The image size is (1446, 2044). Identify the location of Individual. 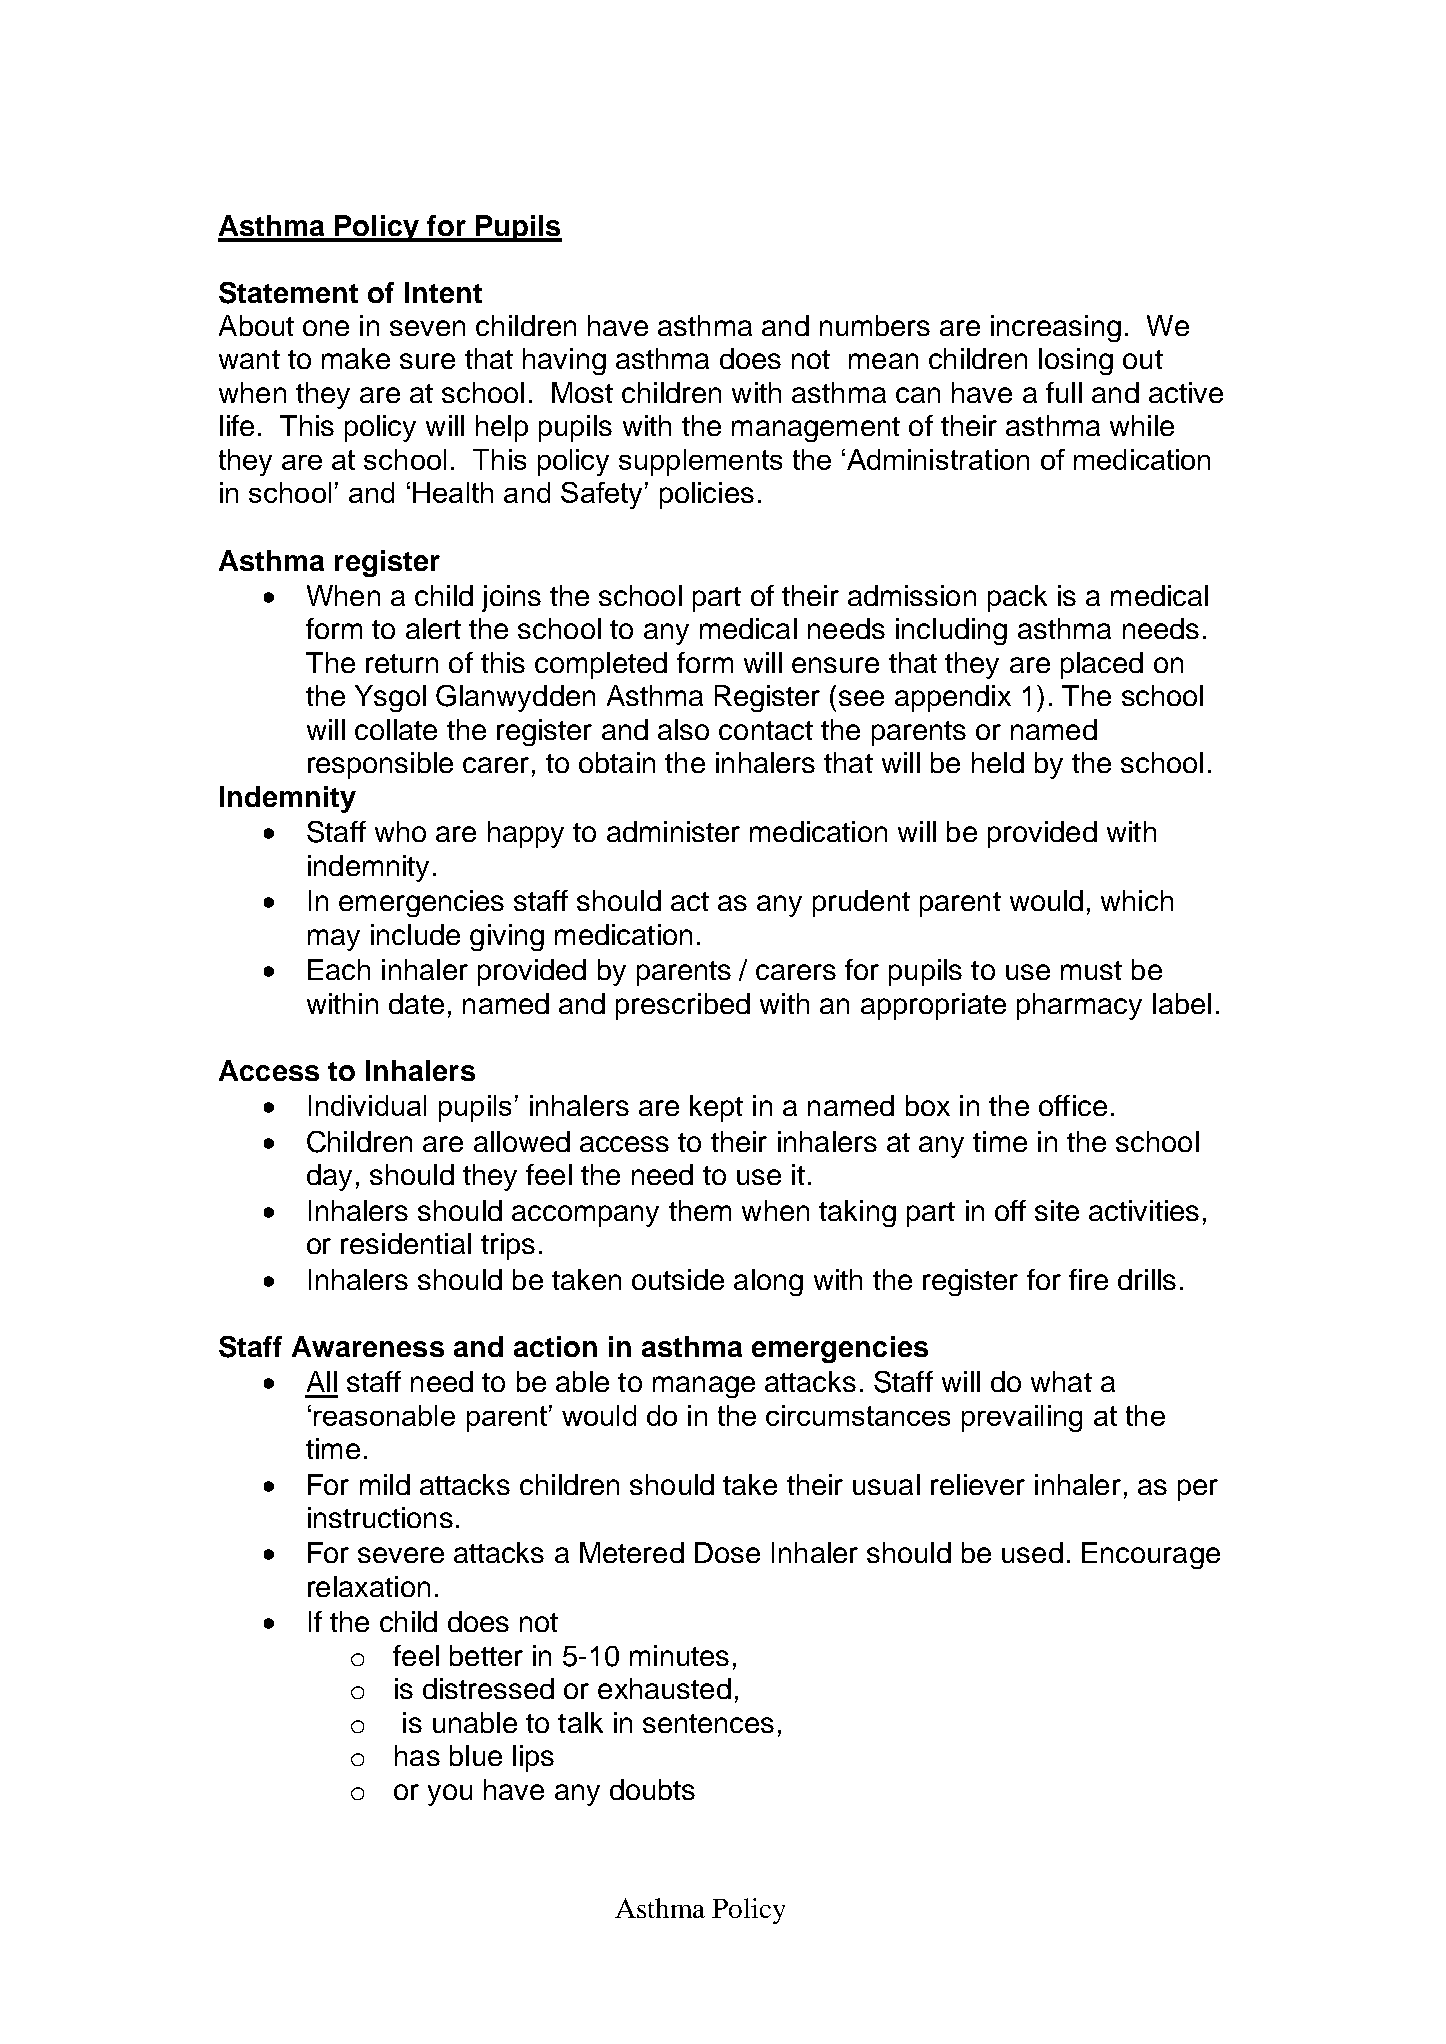
(367, 1105).
